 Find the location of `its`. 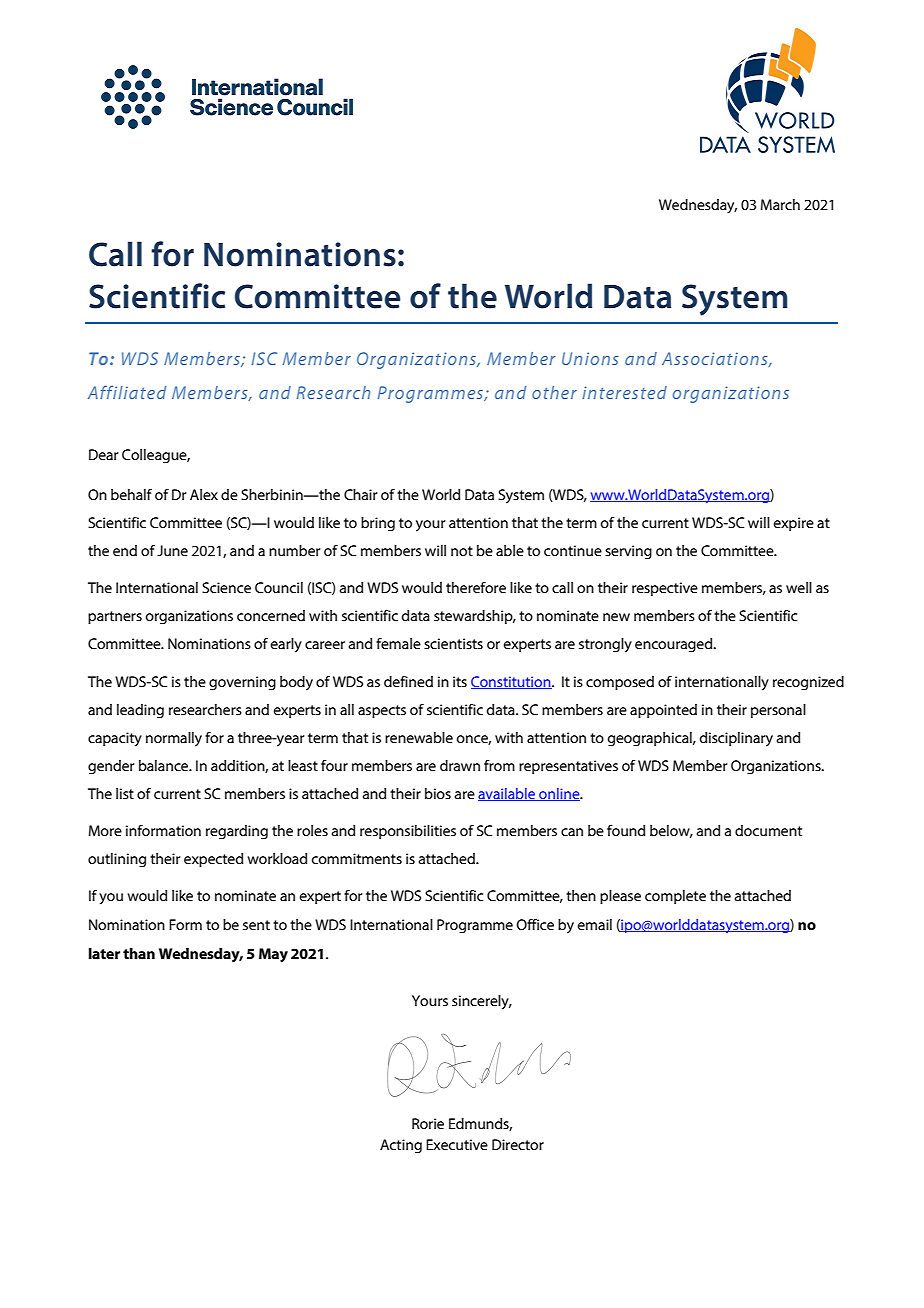

its is located at coordinates (460, 681).
